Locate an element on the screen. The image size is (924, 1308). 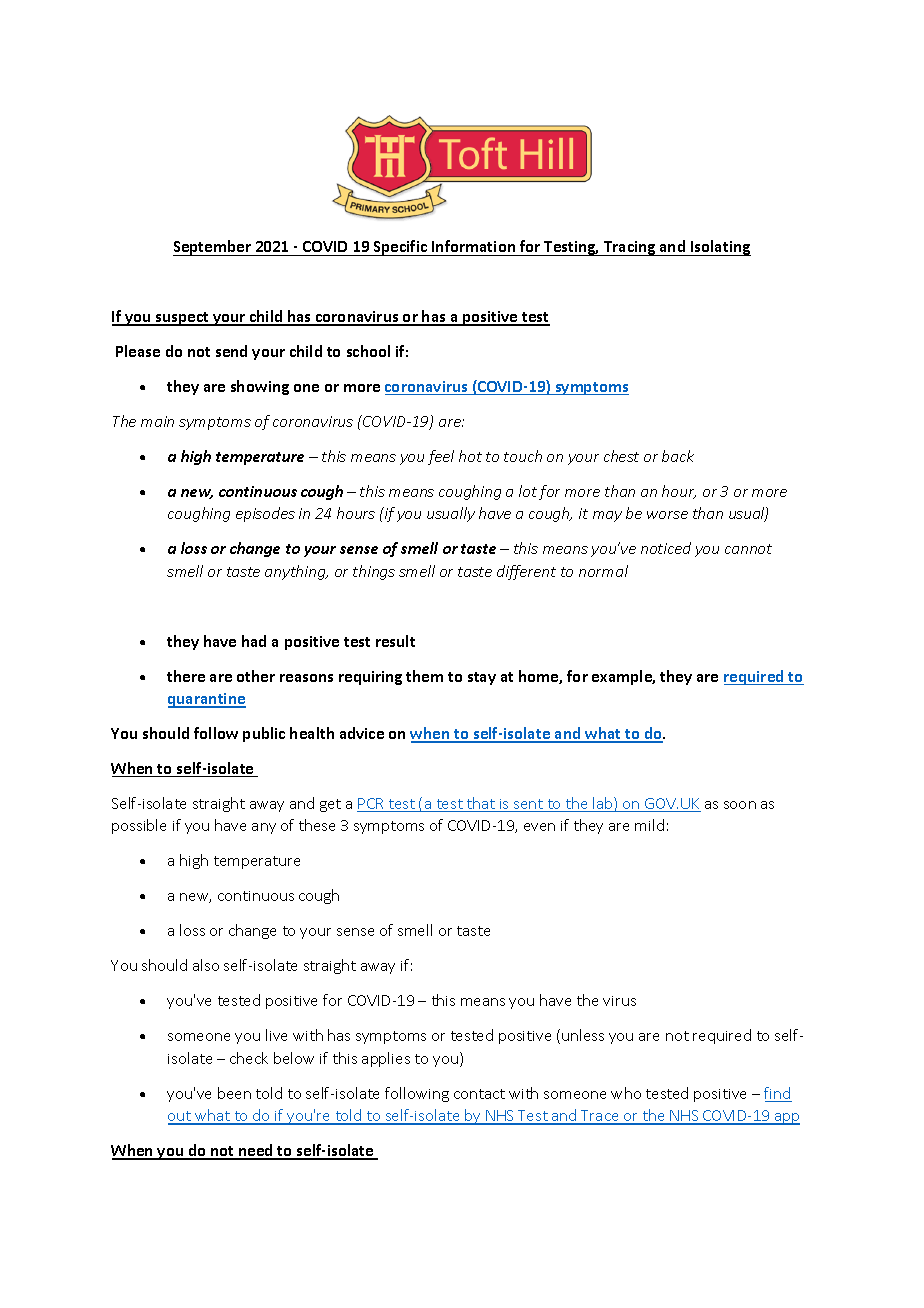
out is located at coordinates (180, 1117).
